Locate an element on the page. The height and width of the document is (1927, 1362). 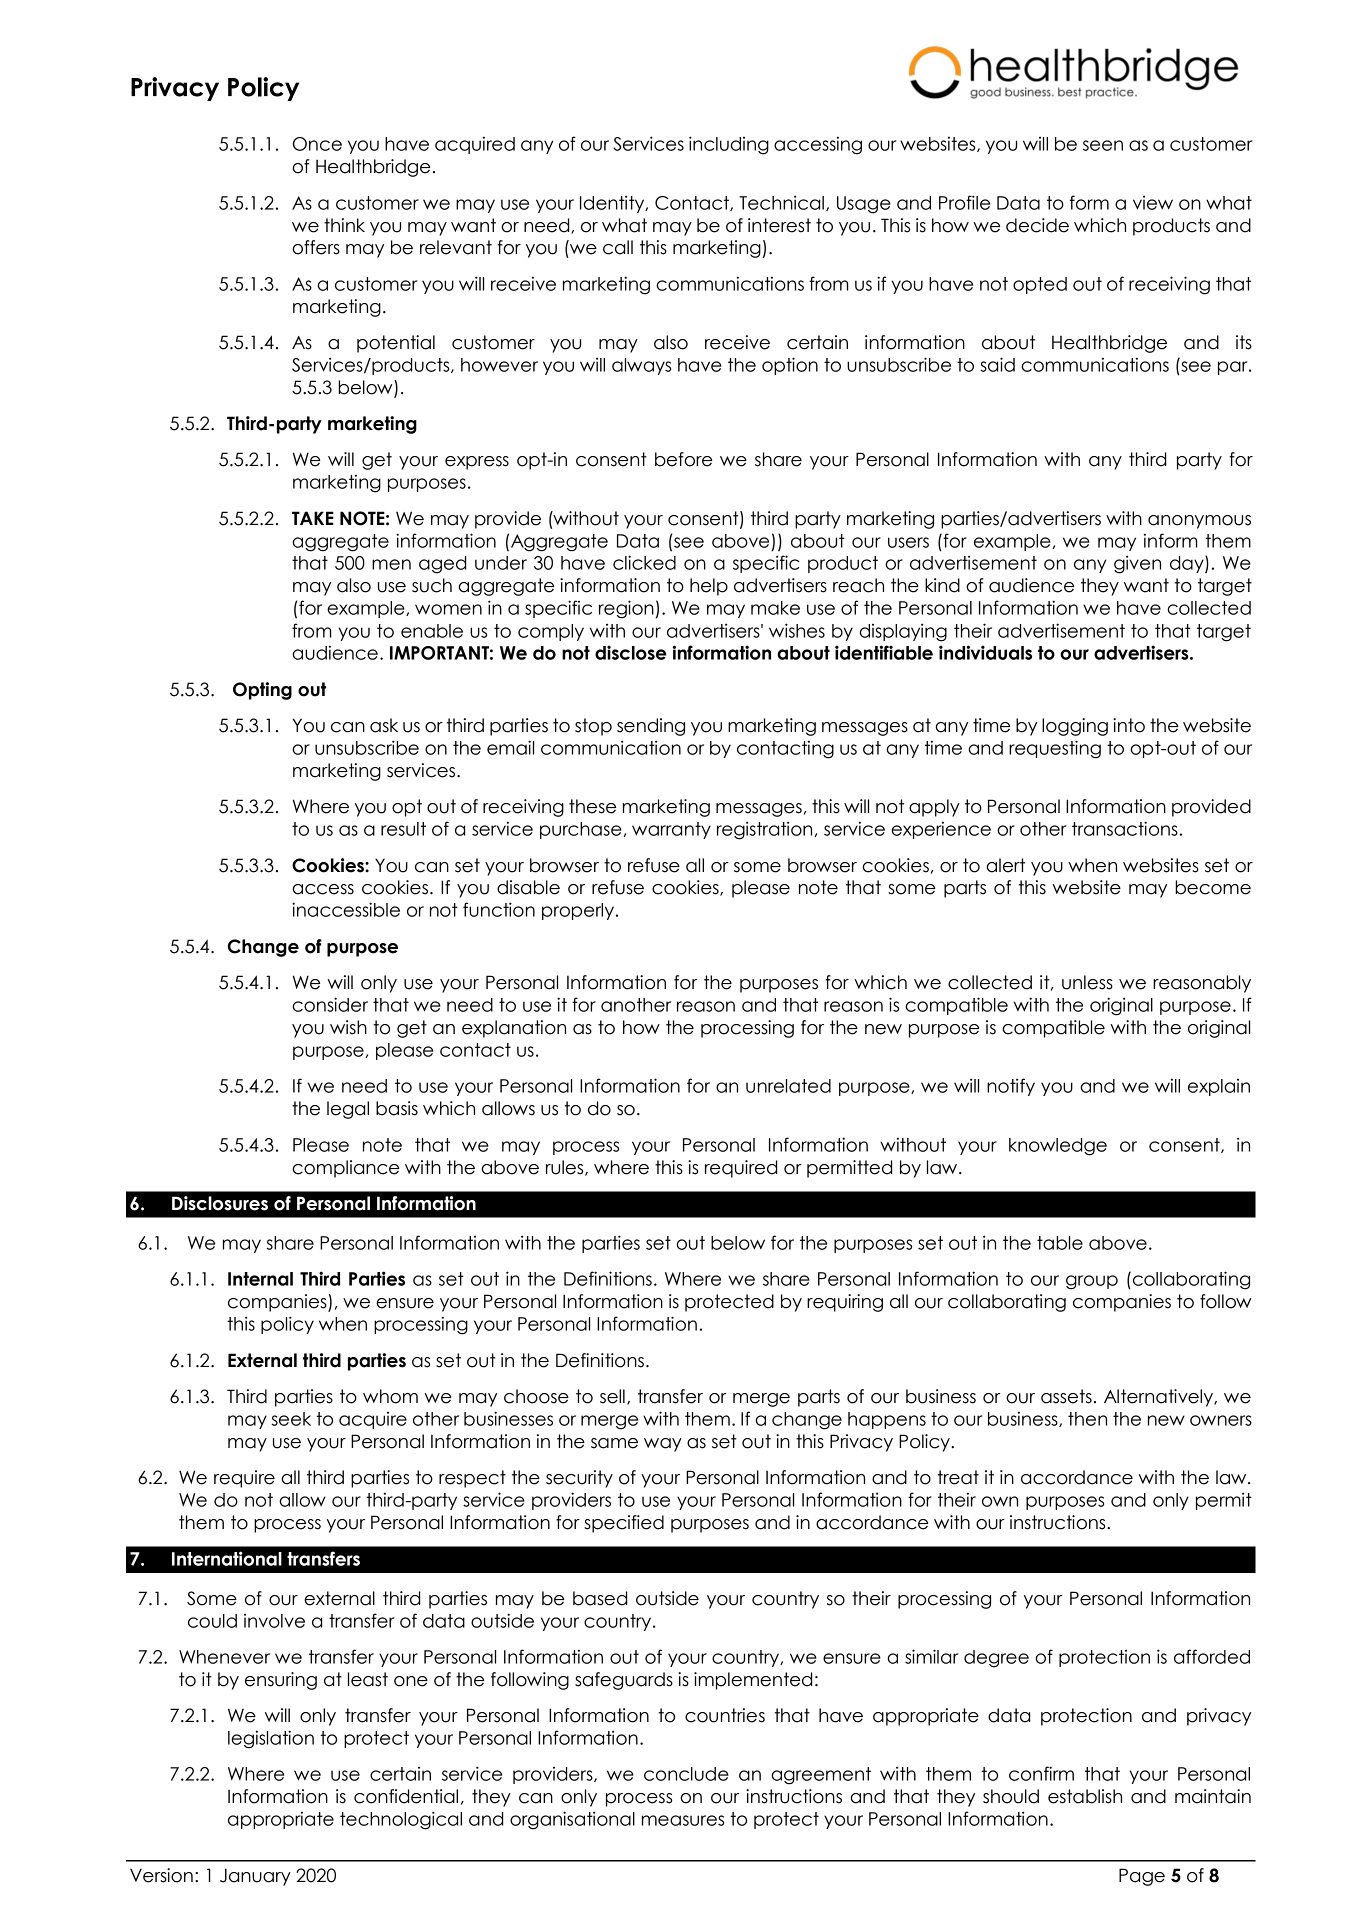
including is located at coordinates (729, 145).
